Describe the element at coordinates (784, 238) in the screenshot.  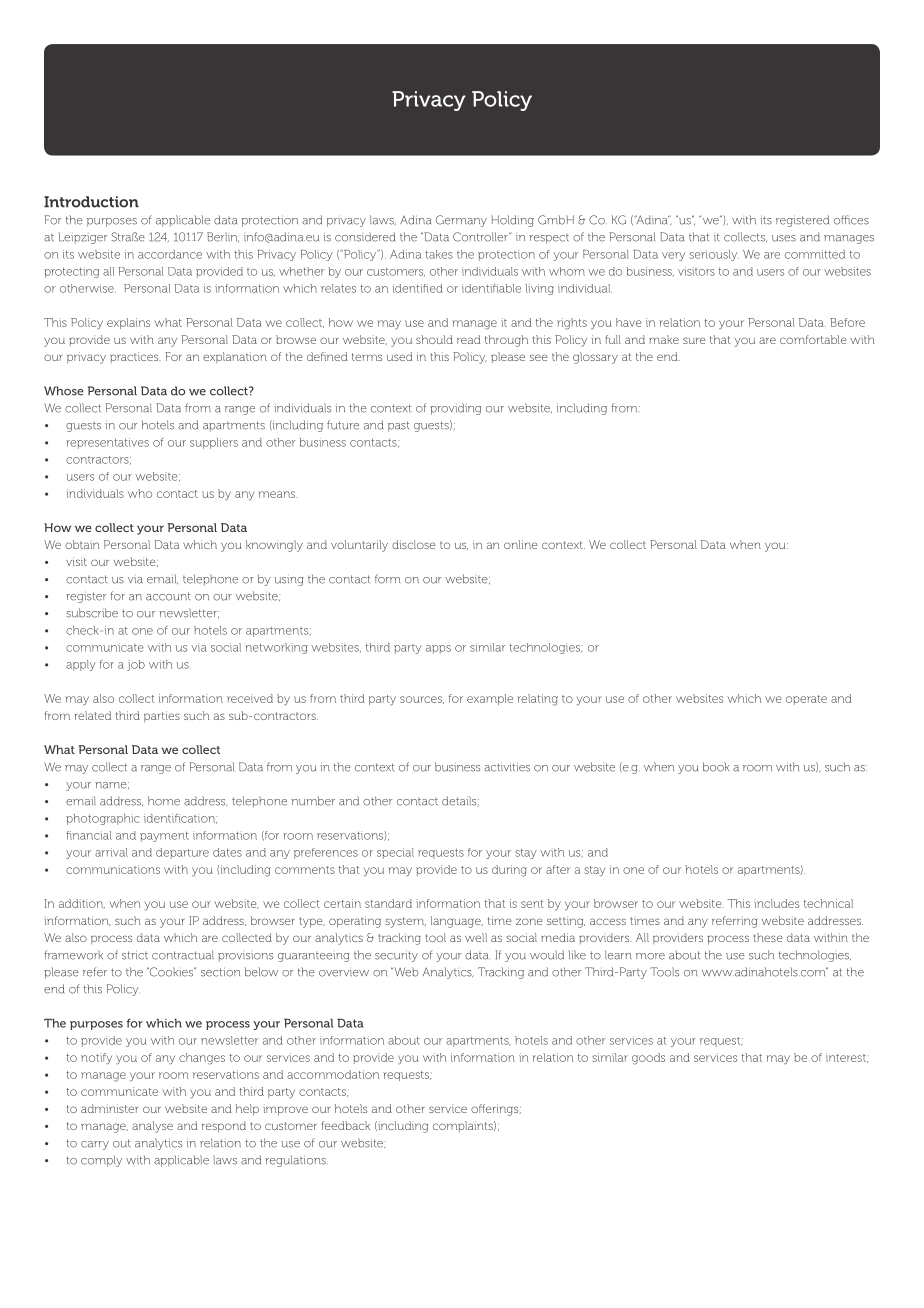
I see `uses` at that location.
